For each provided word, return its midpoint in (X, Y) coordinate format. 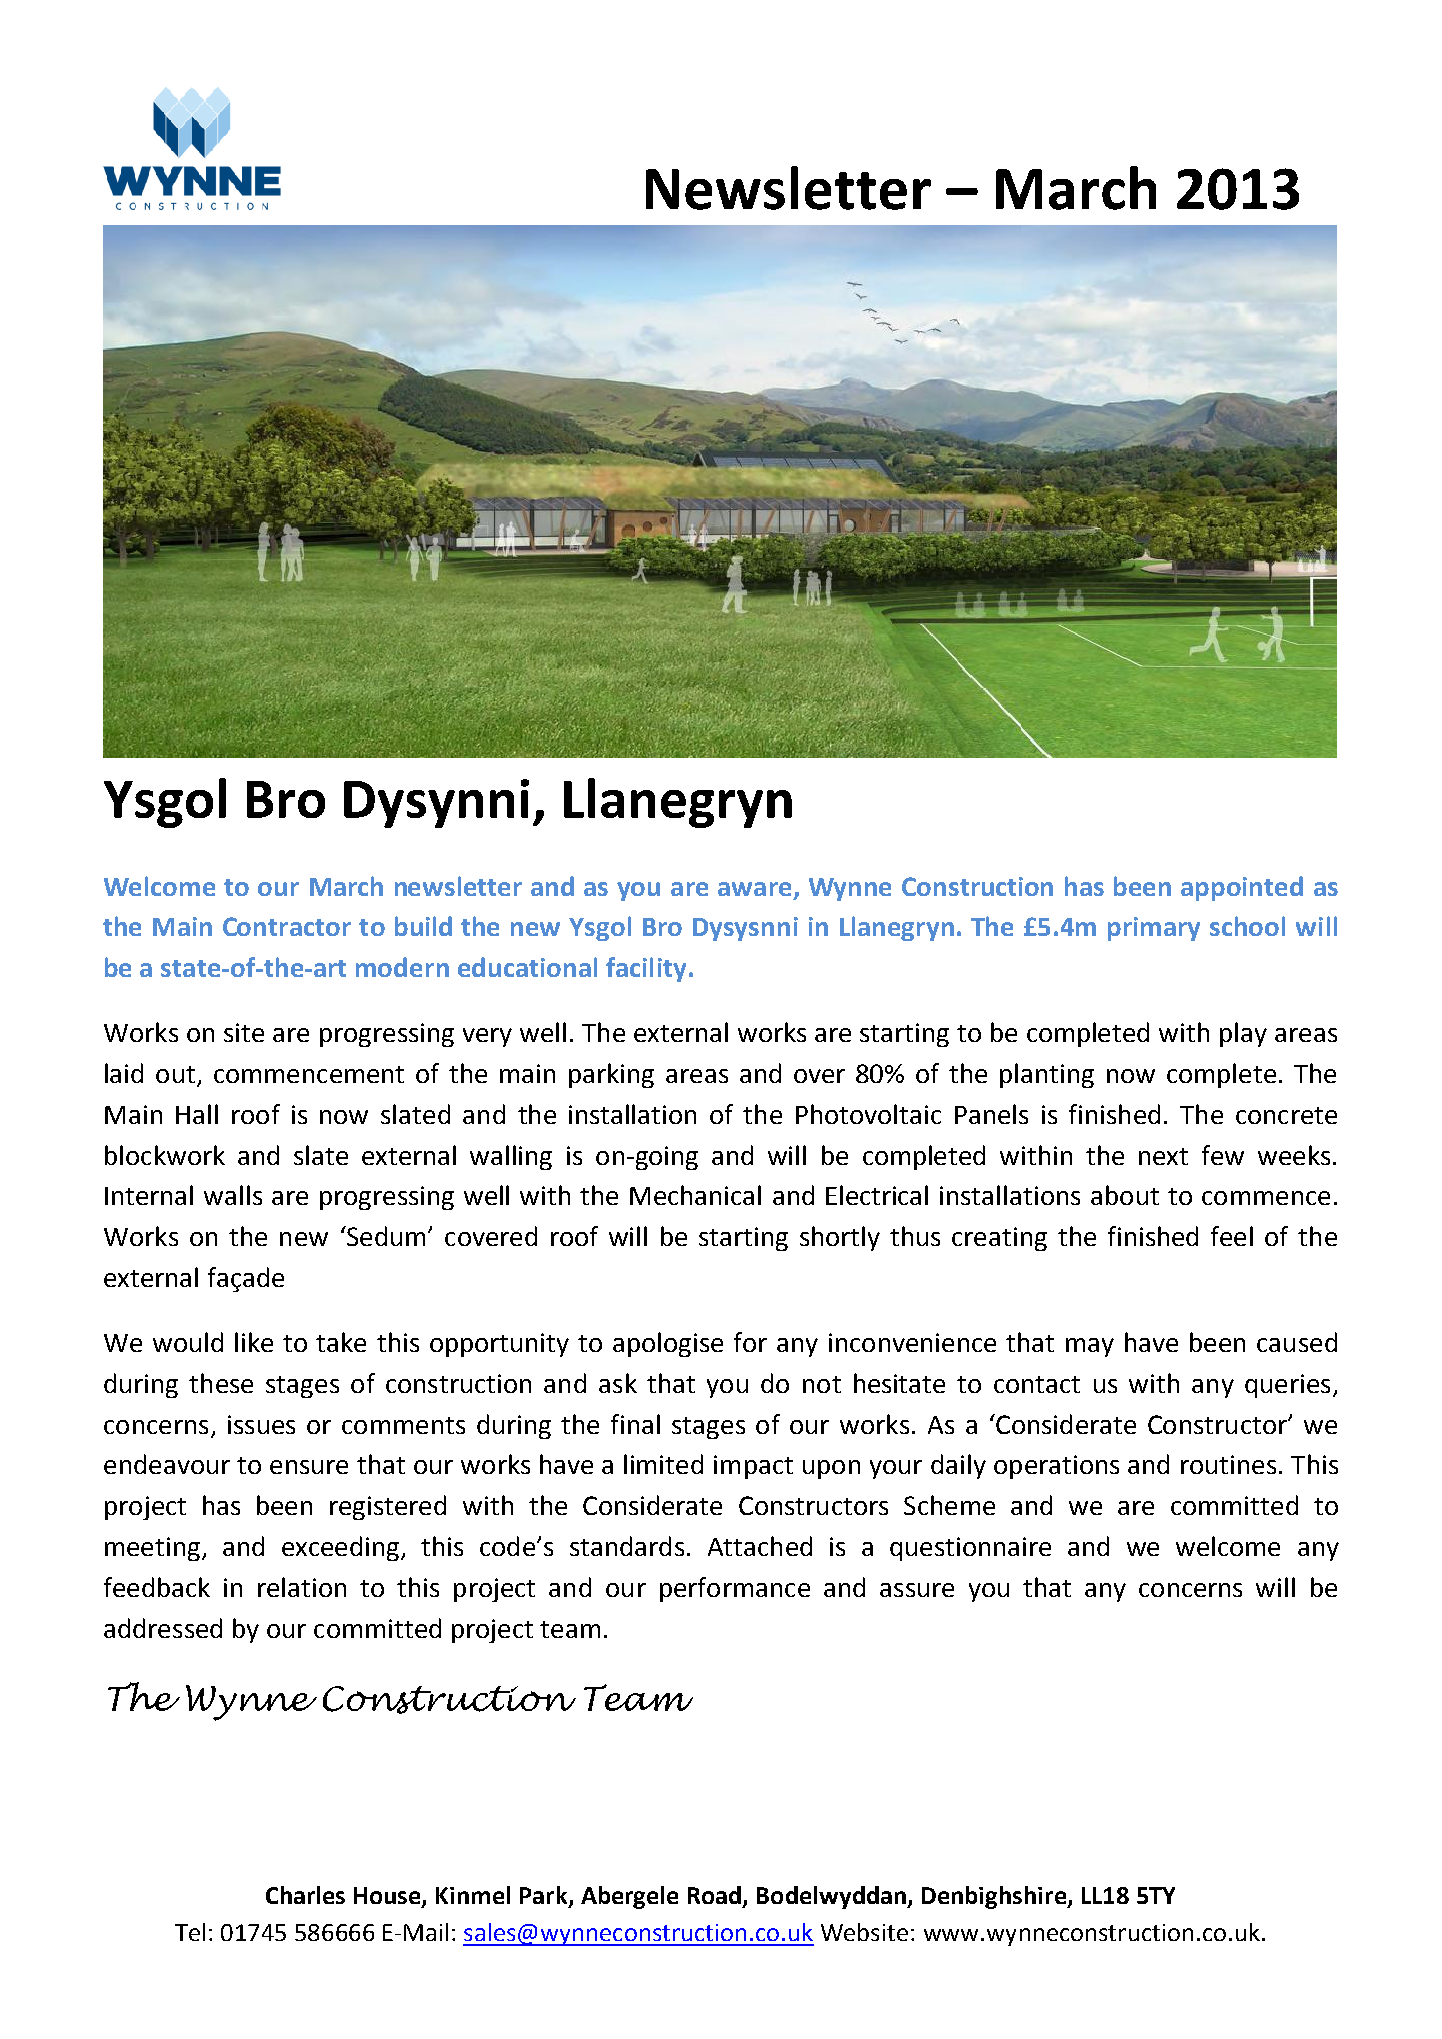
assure (917, 1590)
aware (754, 889)
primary (1154, 929)
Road (714, 1895)
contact (1037, 1384)
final (635, 1424)
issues (261, 1424)
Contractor (287, 926)
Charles (305, 1895)
